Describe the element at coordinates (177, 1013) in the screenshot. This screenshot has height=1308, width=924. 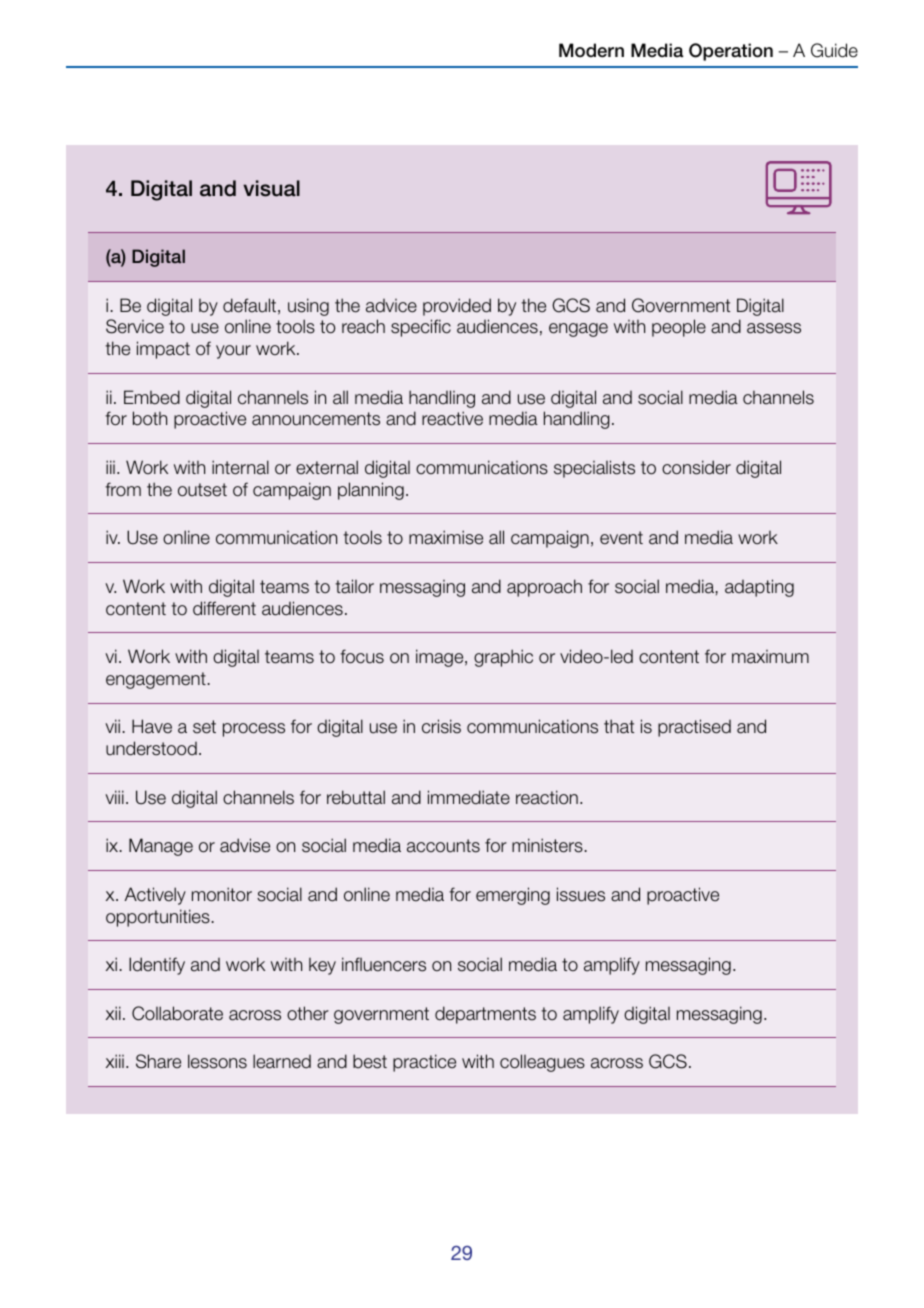
I see `Collaborate` at that location.
